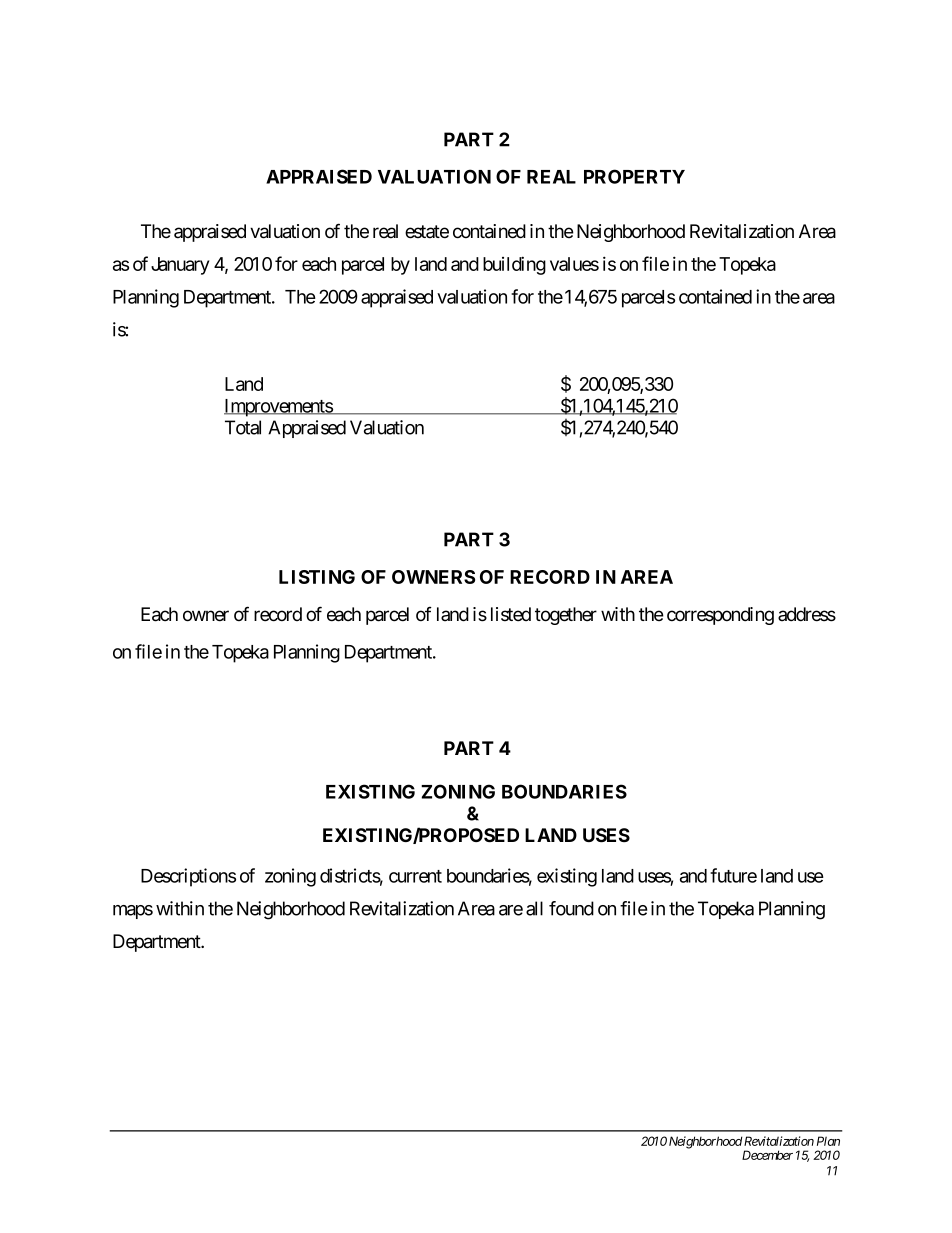 The height and width of the page is (1233, 952). Describe the element at coordinates (534, 908) in the page. I see `all` at that location.
